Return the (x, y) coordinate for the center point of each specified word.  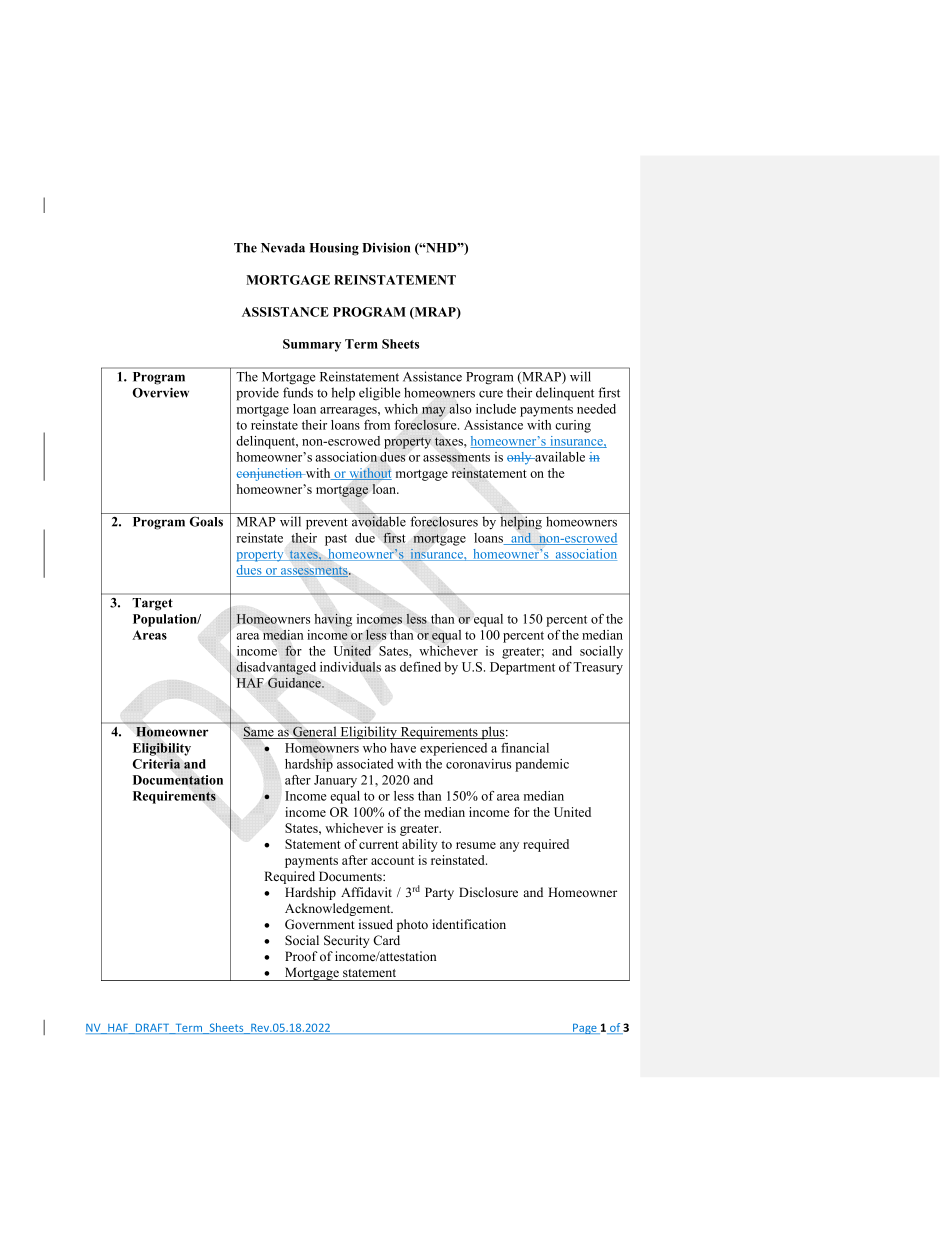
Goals (206, 522)
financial (525, 748)
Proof (301, 956)
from (377, 425)
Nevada (283, 248)
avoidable (379, 521)
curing (573, 426)
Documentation (178, 780)
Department (522, 668)
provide (257, 394)
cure (491, 394)
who (375, 748)
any (509, 847)
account (392, 861)
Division (386, 248)
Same (259, 733)
